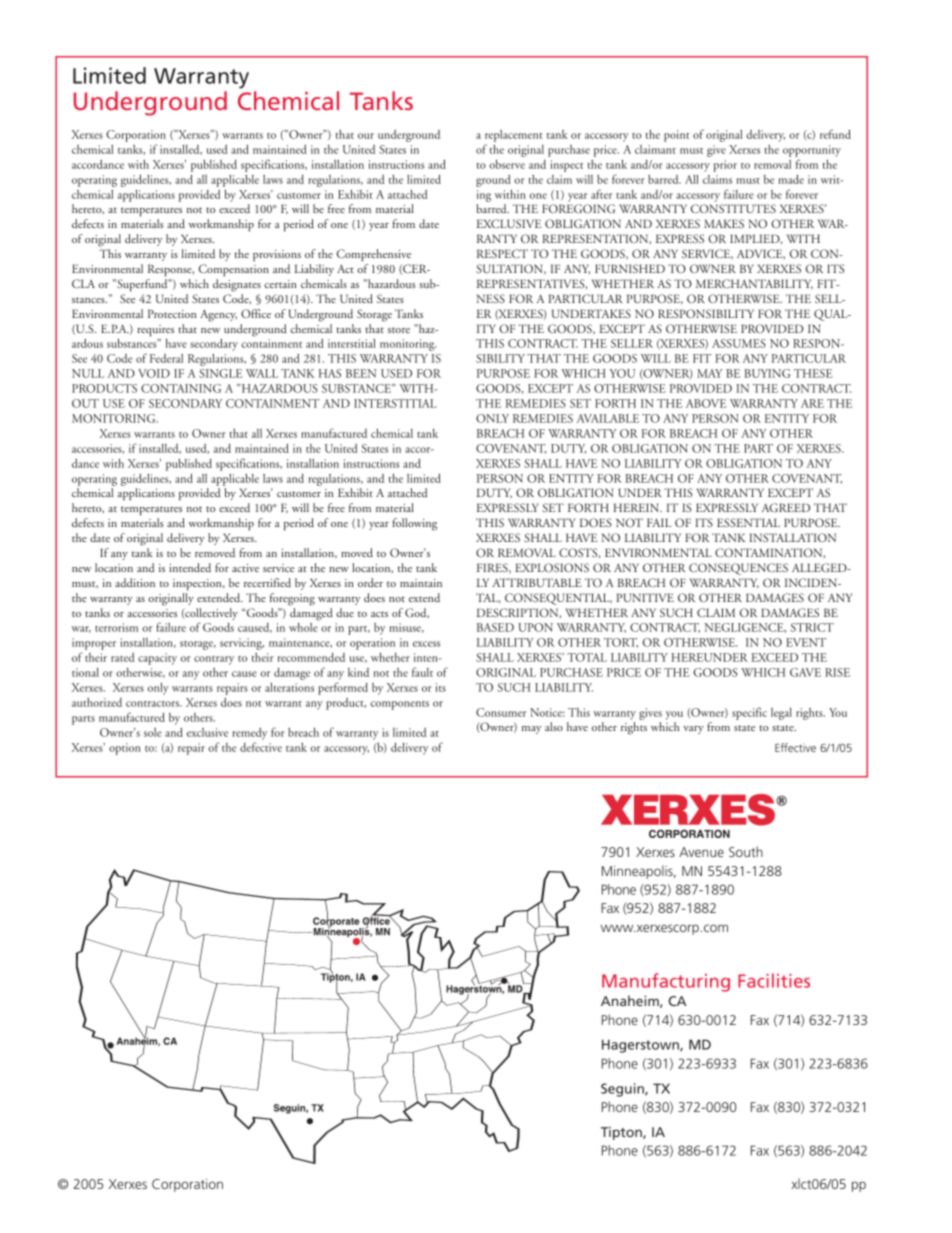 Image resolution: width=952 pixels, height=1233 pixels. What do you see at coordinates (666, 982) in the document?
I see `Manufacturing` at bounding box center [666, 982].
